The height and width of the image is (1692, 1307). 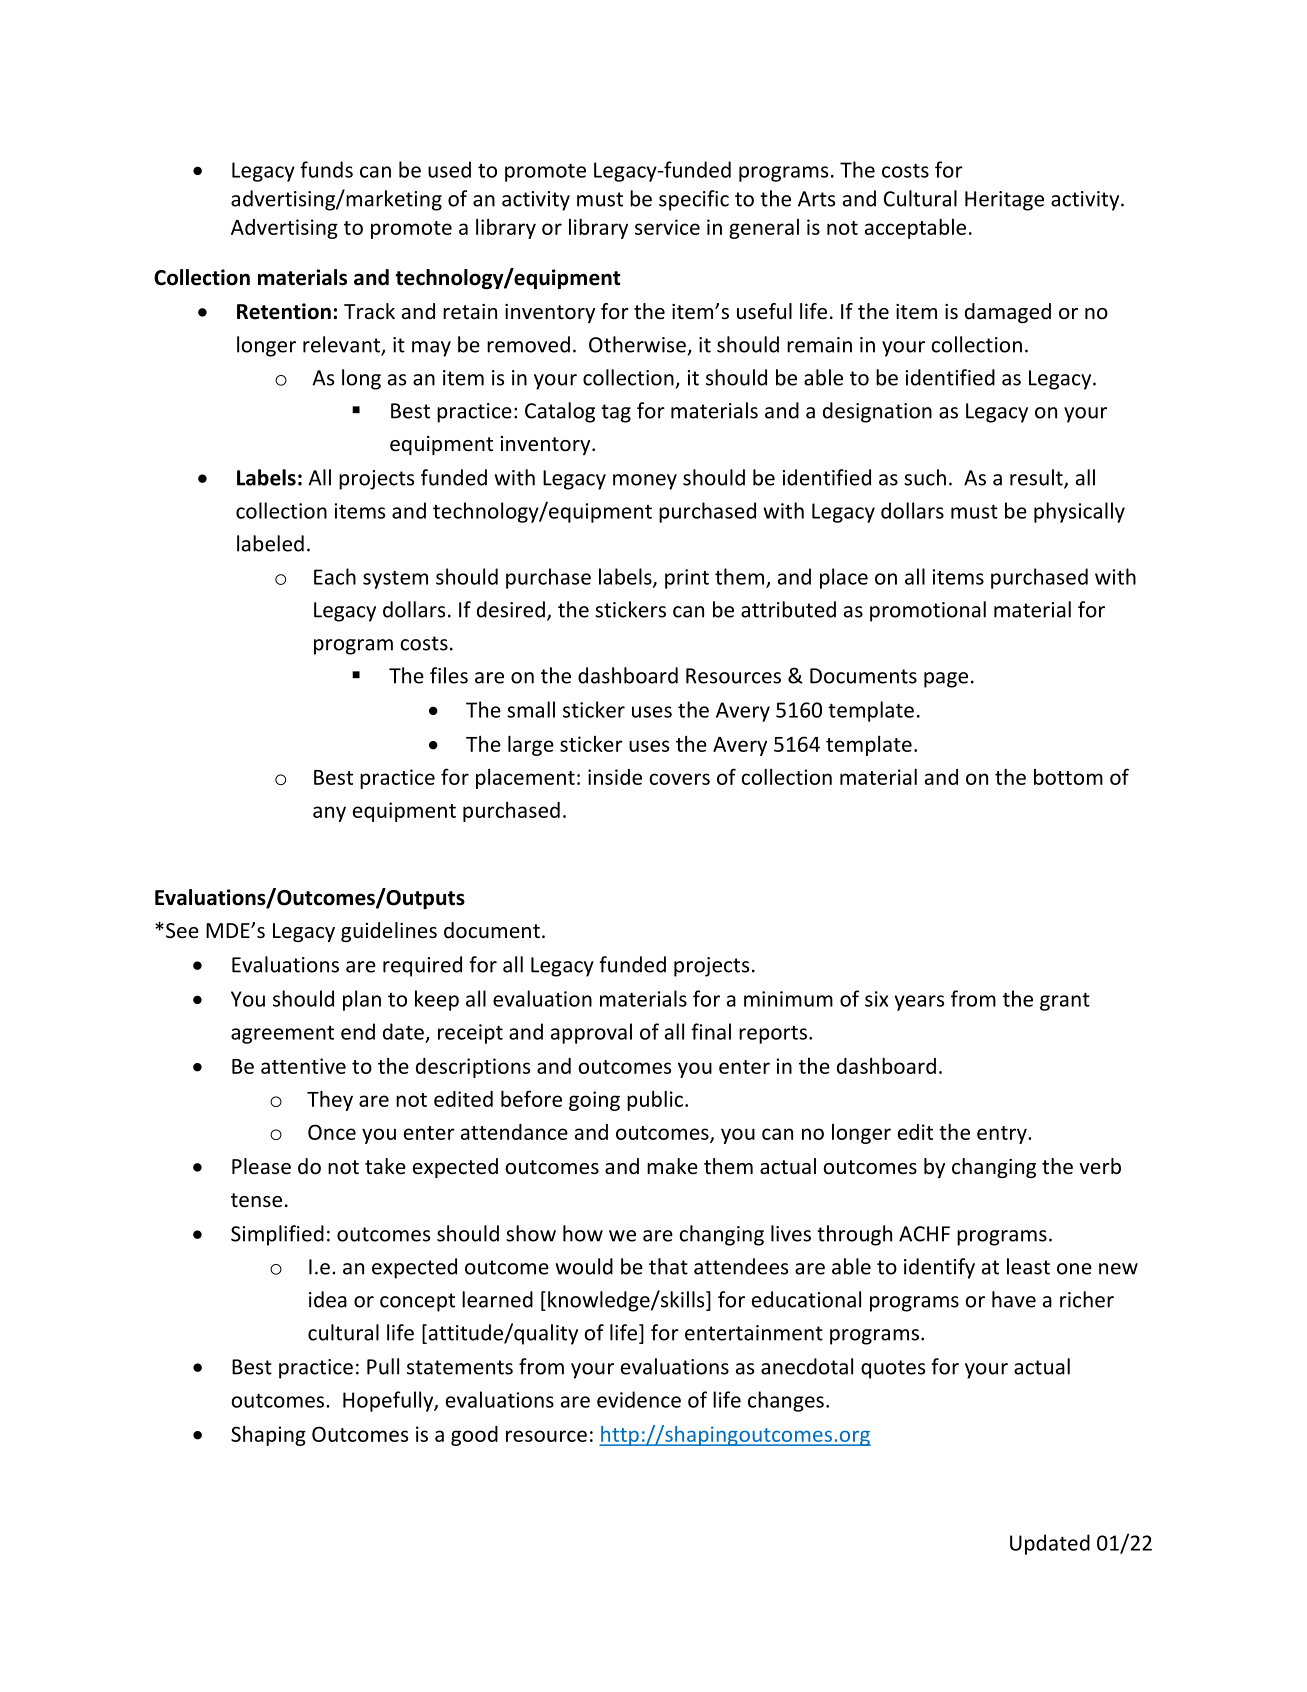 What do you see at coordinates (687, 579) in the image?
I see `print` at bounding box center [687, 579].
